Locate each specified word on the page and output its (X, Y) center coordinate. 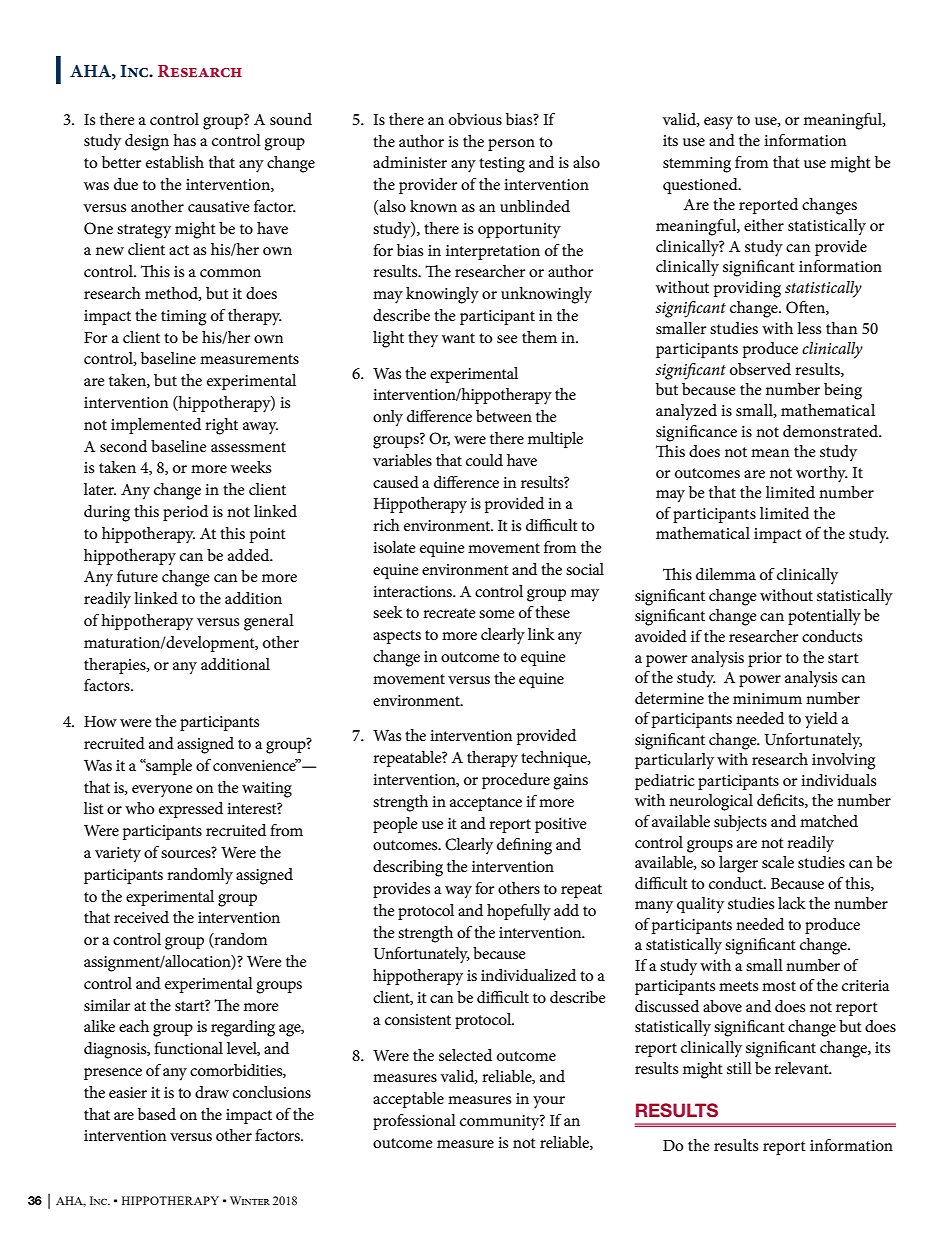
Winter (250, 1200)
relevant (803, 1068)
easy (718, 123)
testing (502, 165)
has (184, 140)
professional (414, 1122)
